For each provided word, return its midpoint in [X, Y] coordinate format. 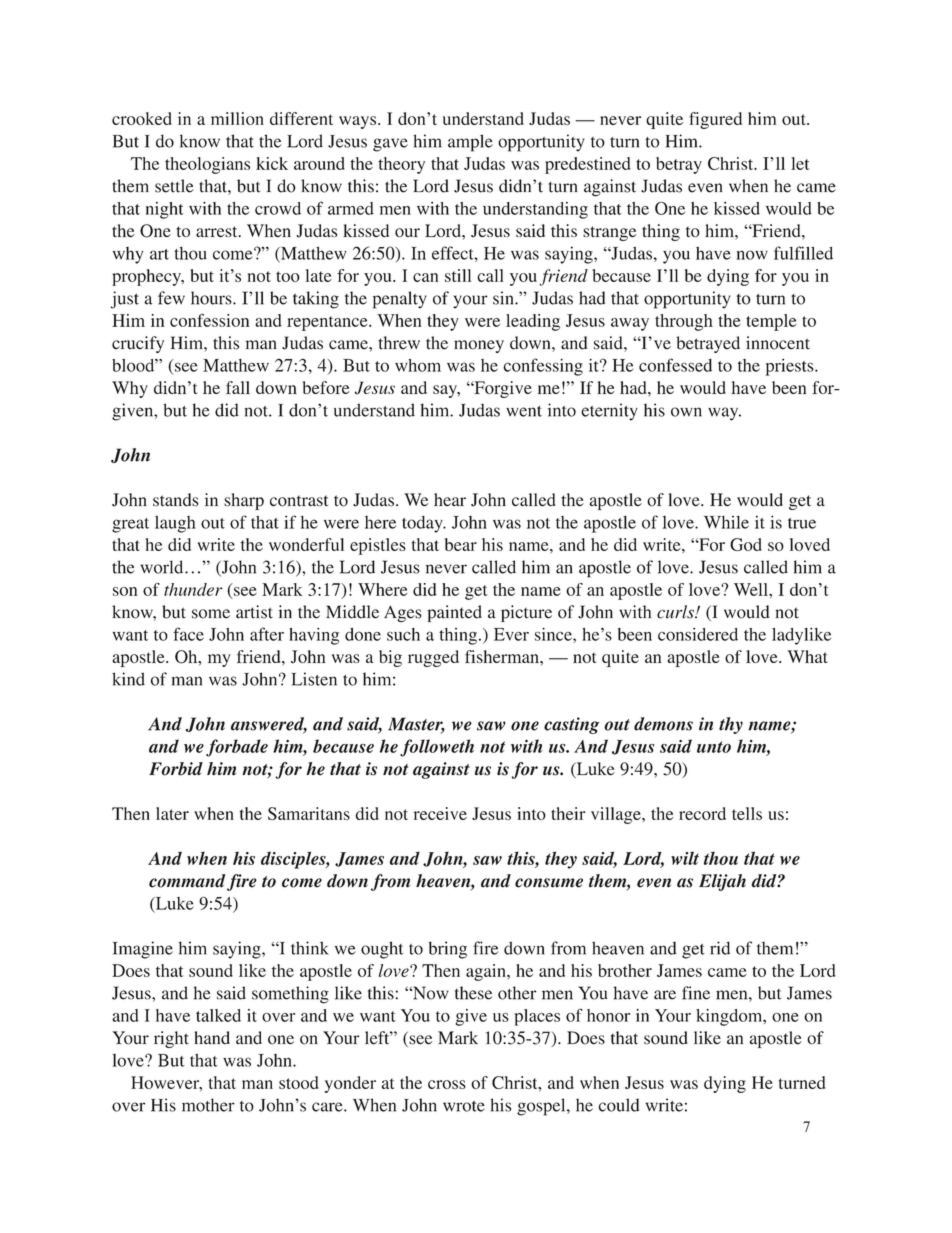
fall [238, 387]
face [188, 634]
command [187, 881]
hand [212, 1038]
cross [447, 1084]
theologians [207, 165]
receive [440, 813]
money [479, 346]
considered [698, 634]
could [619, 1105]
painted [454, 613]
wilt [685, 858]
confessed [675, 365]
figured [715, 120]
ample [470, 143]
